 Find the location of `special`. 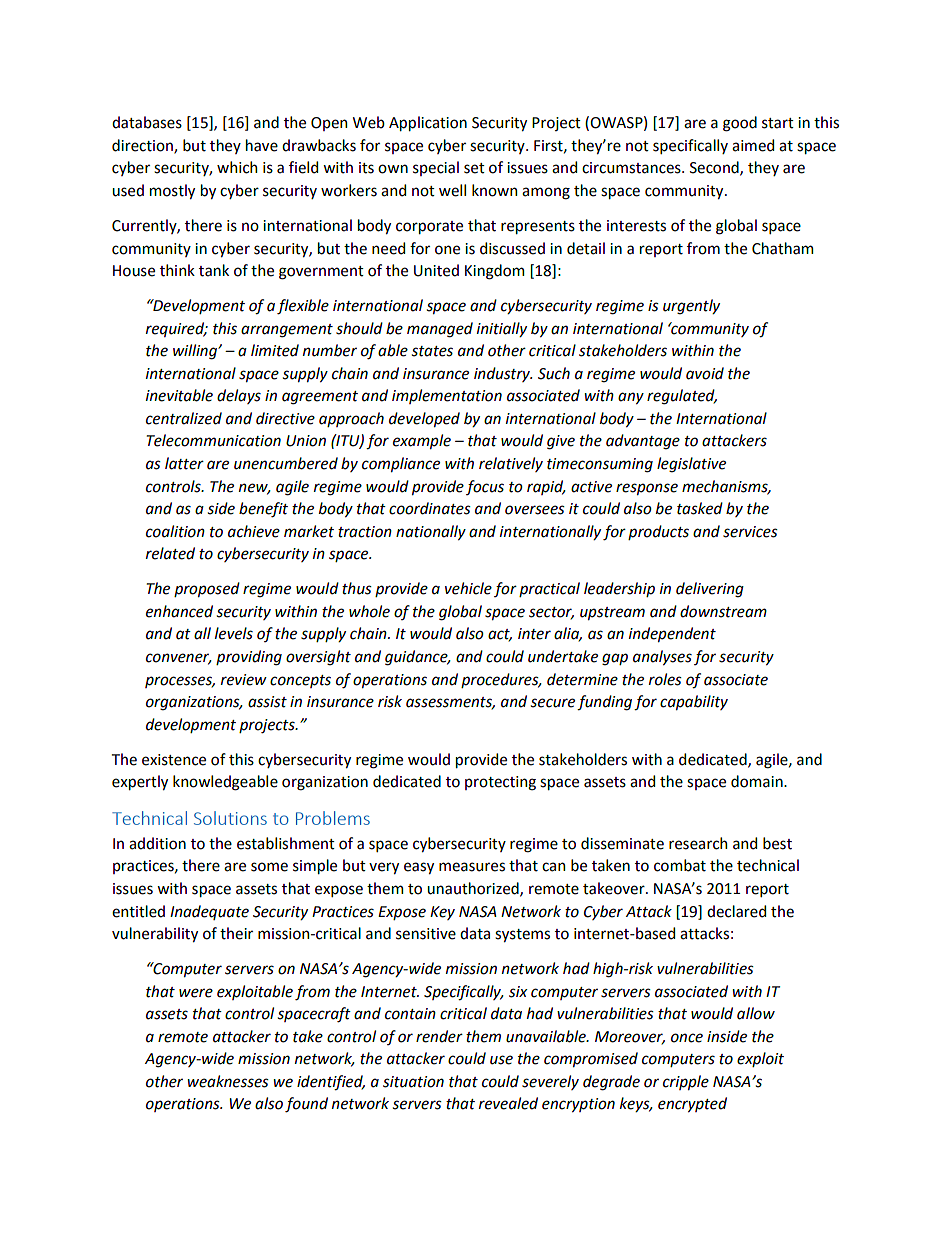

special is located at coordinates (436, 168).
